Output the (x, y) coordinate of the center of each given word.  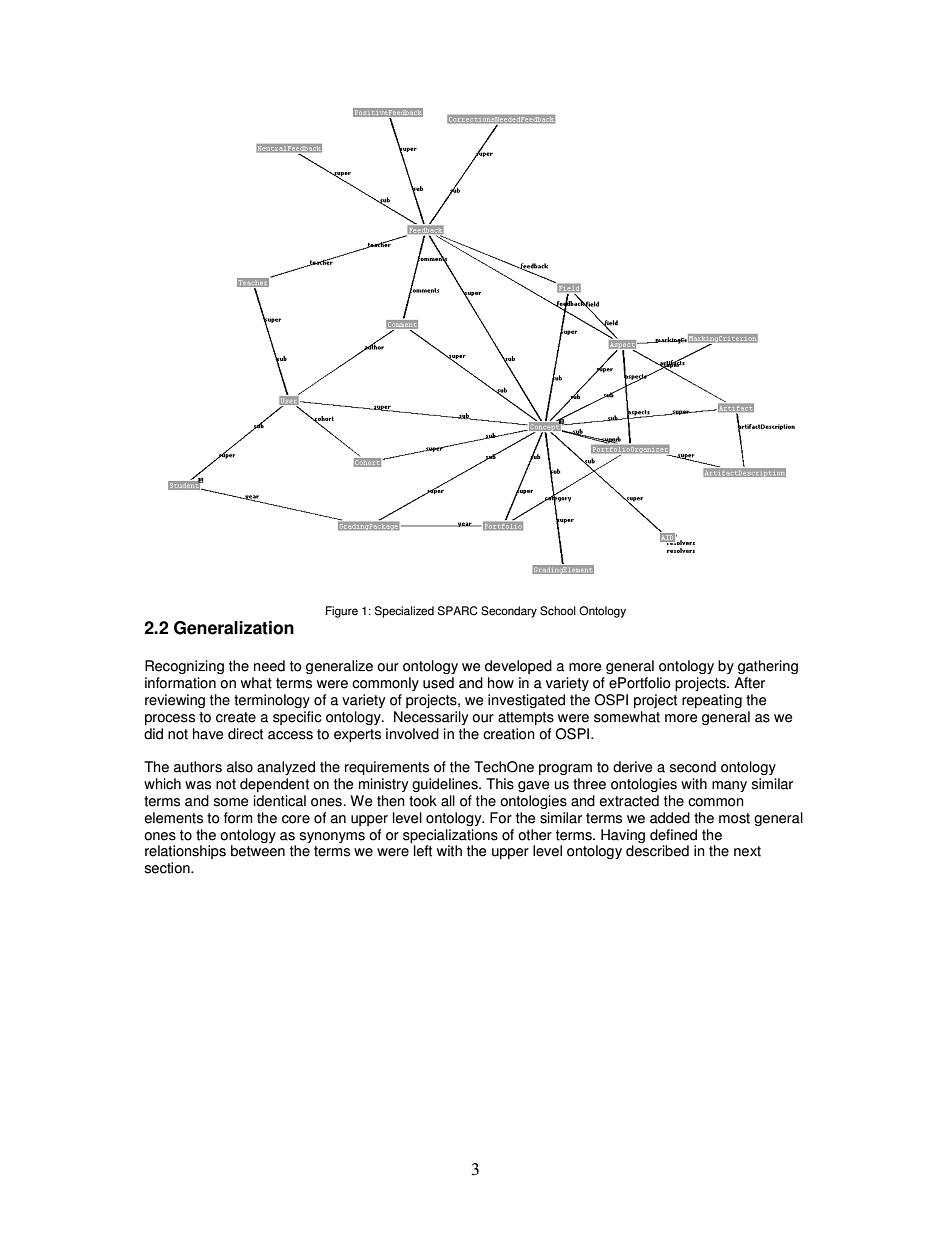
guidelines (446, 785)
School (558, 611)
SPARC (458, 611)
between (258, 851)
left (423, 851)
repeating (712, 701)
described (657, 851)
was (198, 785)
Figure (342, 612)
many (729, 786)
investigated (526, 701)
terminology (272, 701)
